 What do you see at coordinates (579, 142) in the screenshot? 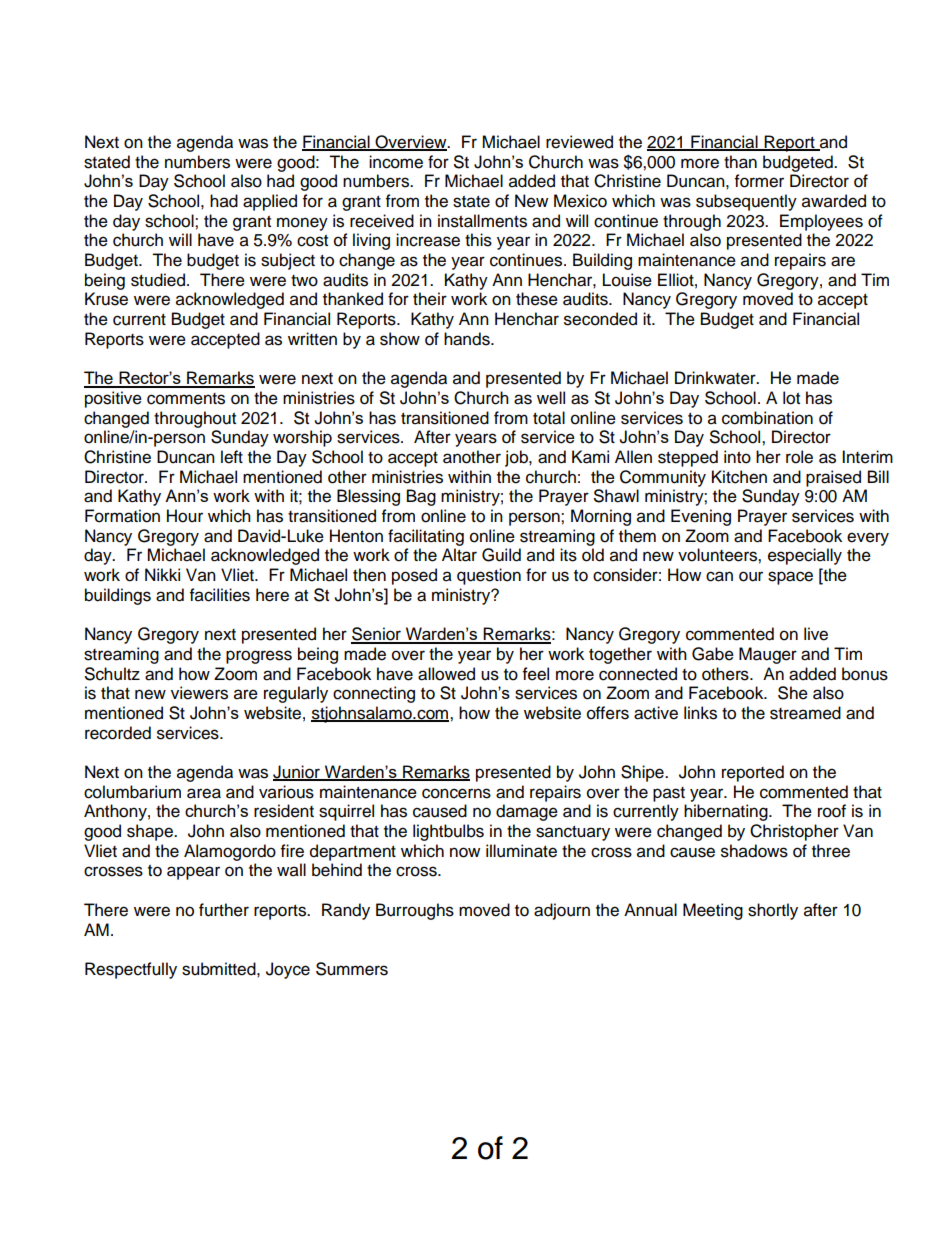
I see `reviewed` at bounding box center [579, 142].
